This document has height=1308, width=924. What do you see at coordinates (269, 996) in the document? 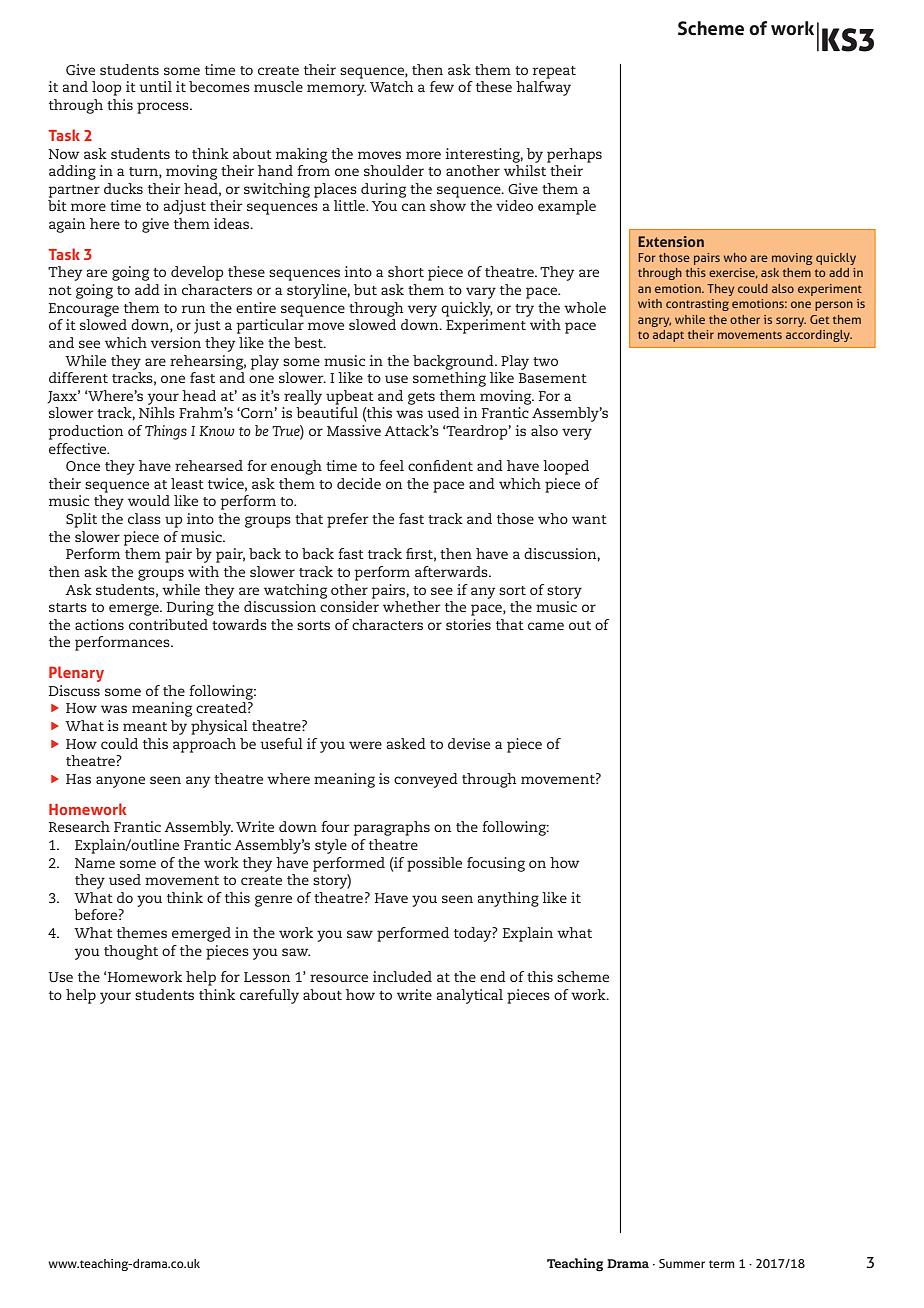
I see `carefully` at bounding box center [269, 996].
